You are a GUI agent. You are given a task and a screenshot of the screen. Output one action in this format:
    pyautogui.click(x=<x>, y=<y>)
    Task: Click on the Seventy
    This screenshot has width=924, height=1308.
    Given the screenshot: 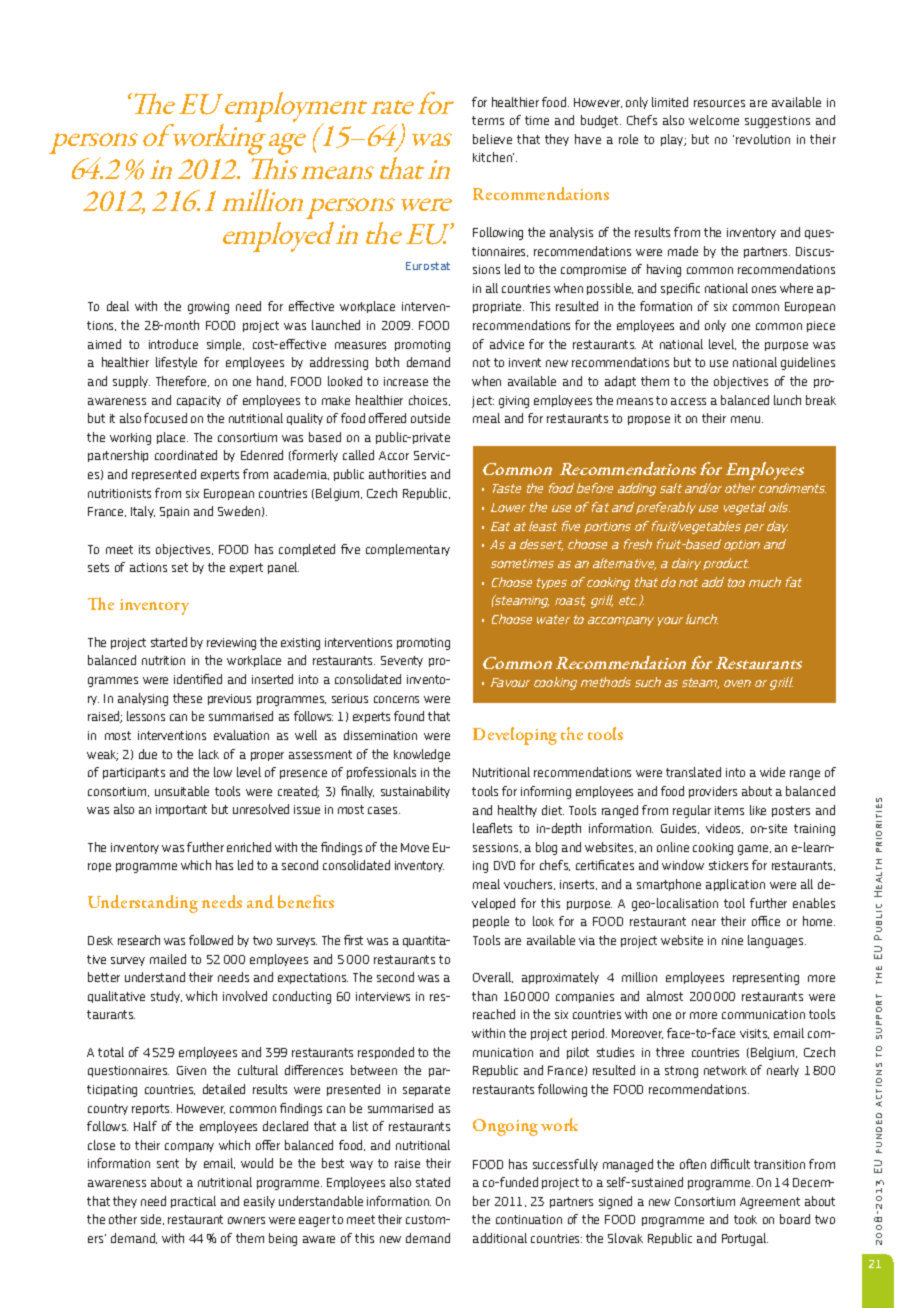 What is the action you would take?
    pyautogui.click(x=402, y=661)
